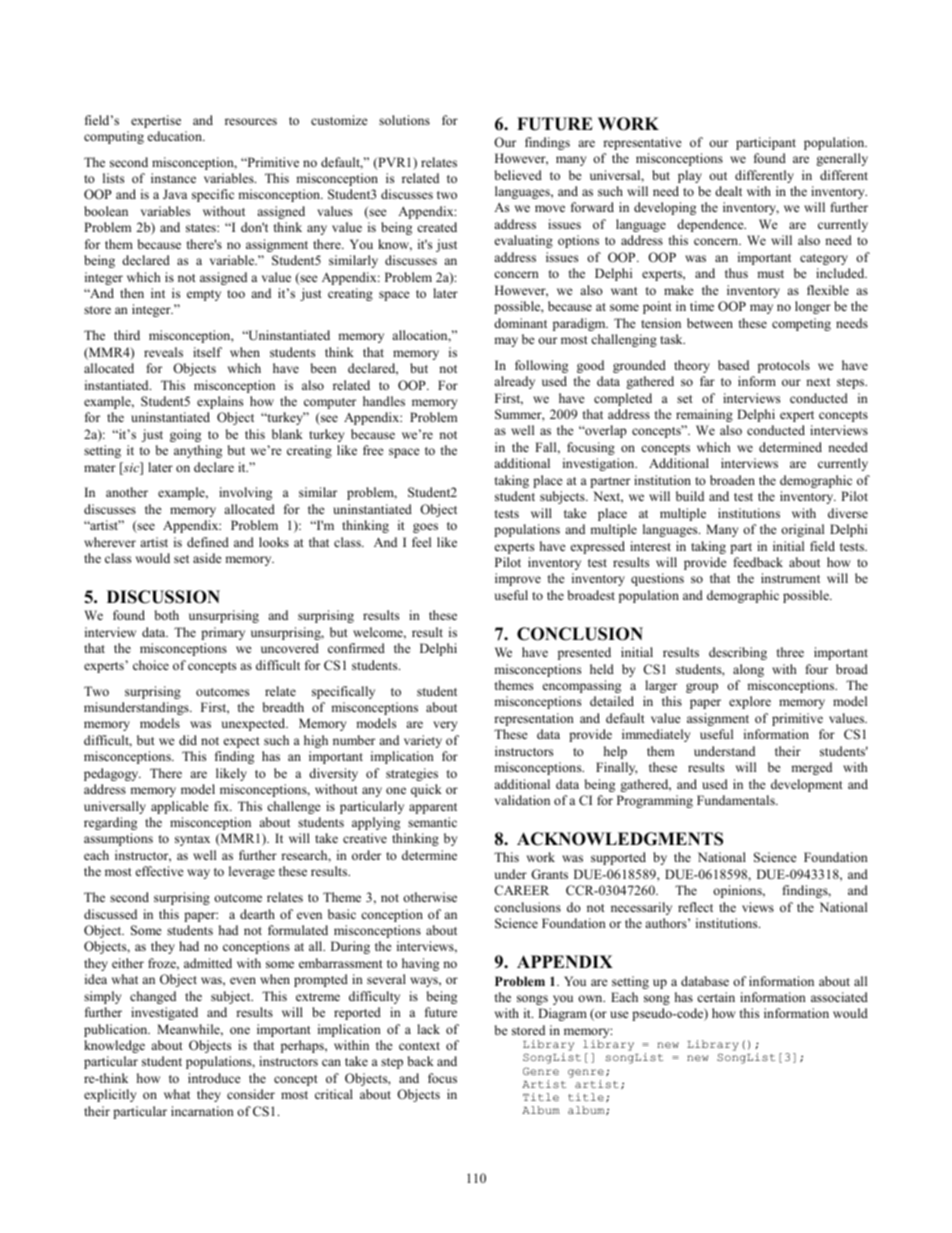 This screenshot has height=1233, width=952. What do you see at coordinates (737, 800) in the screenshot?
I see `Fundamentals` at bounding box center [737, 800].
